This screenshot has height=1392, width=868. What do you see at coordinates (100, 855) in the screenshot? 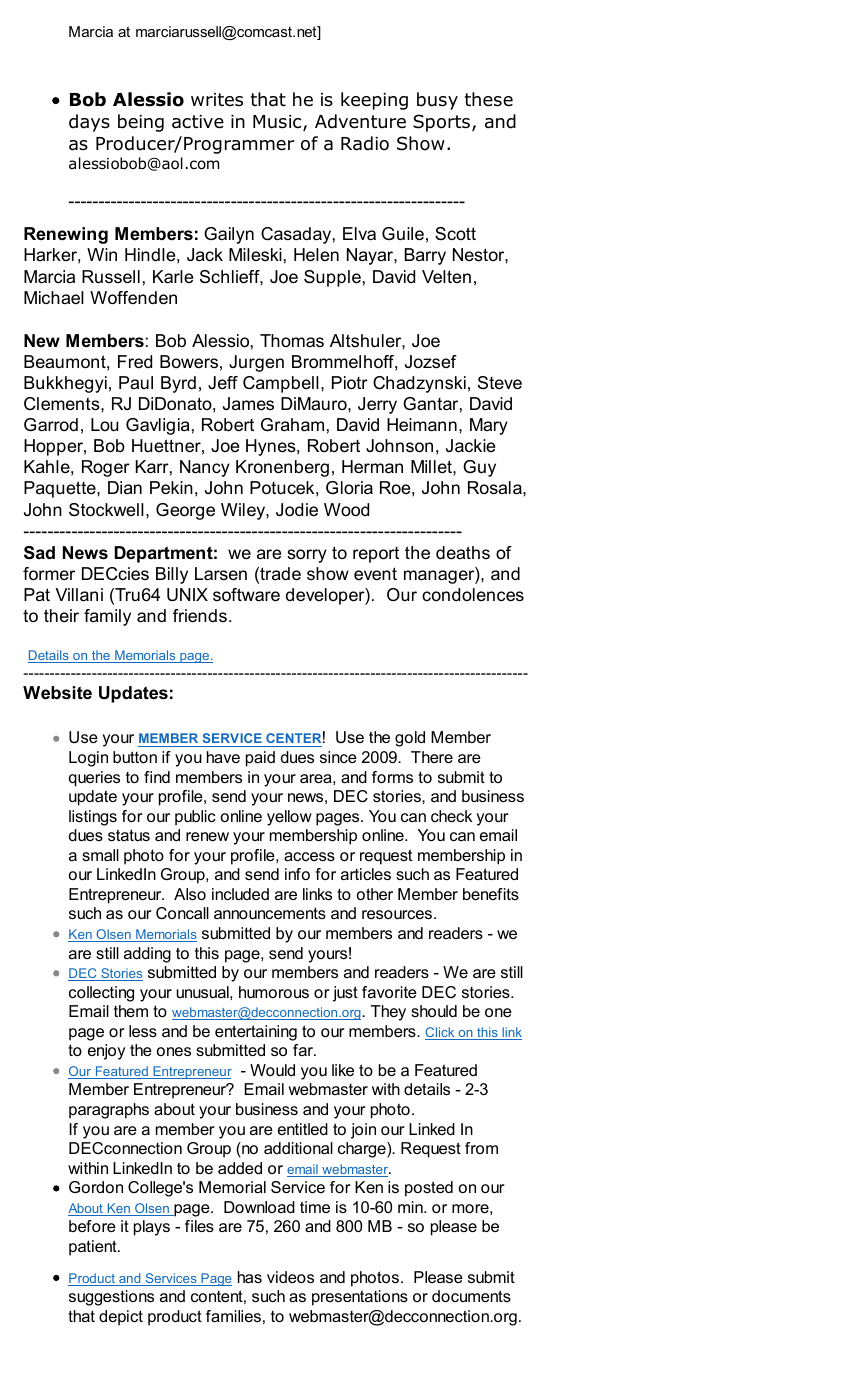
I see `small` at bounding box center [100, 855].
